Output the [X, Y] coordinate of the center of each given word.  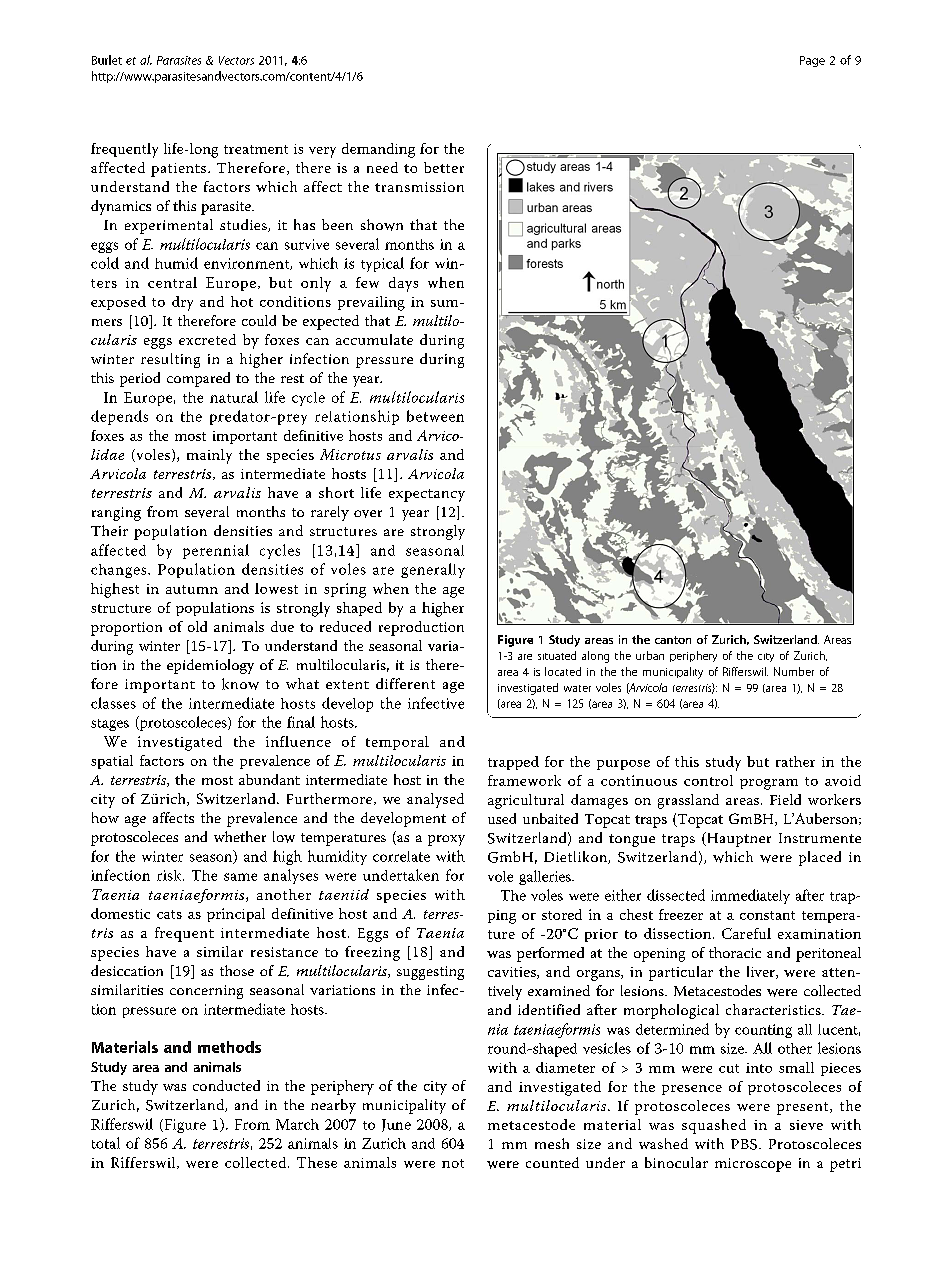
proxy [446, 840]
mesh [552, 1143]
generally [433, 570]
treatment [256, 149]
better [444, 167]
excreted [207, 339]
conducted [226, 1085]
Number [794, 671]
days [403, 284]
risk [170, 875]
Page [812, 61]
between [435, 416]
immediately [750, 896]
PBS [744, 1144]
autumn [192, 589]
